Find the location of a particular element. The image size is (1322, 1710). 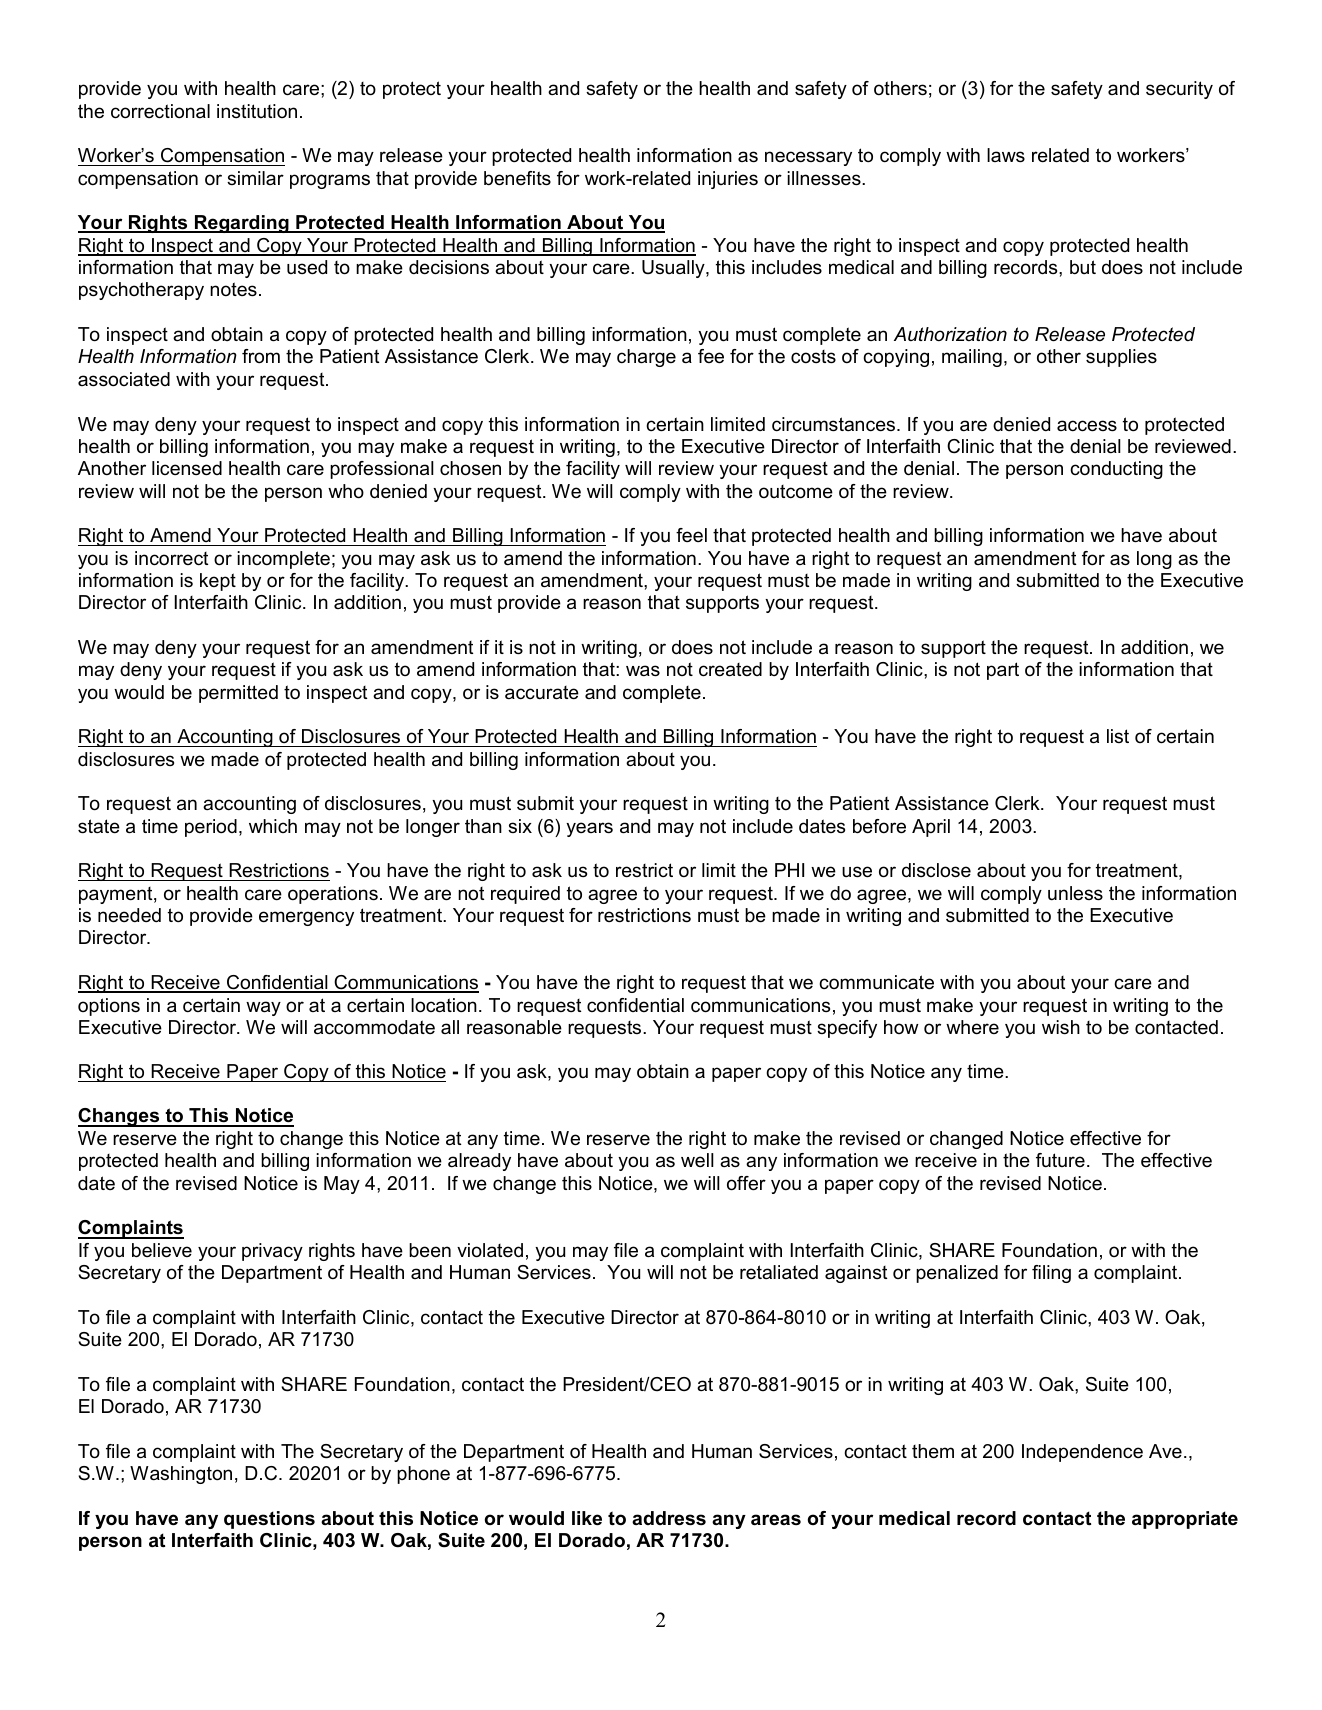

Washington is located at coordinates (181, 1475).
